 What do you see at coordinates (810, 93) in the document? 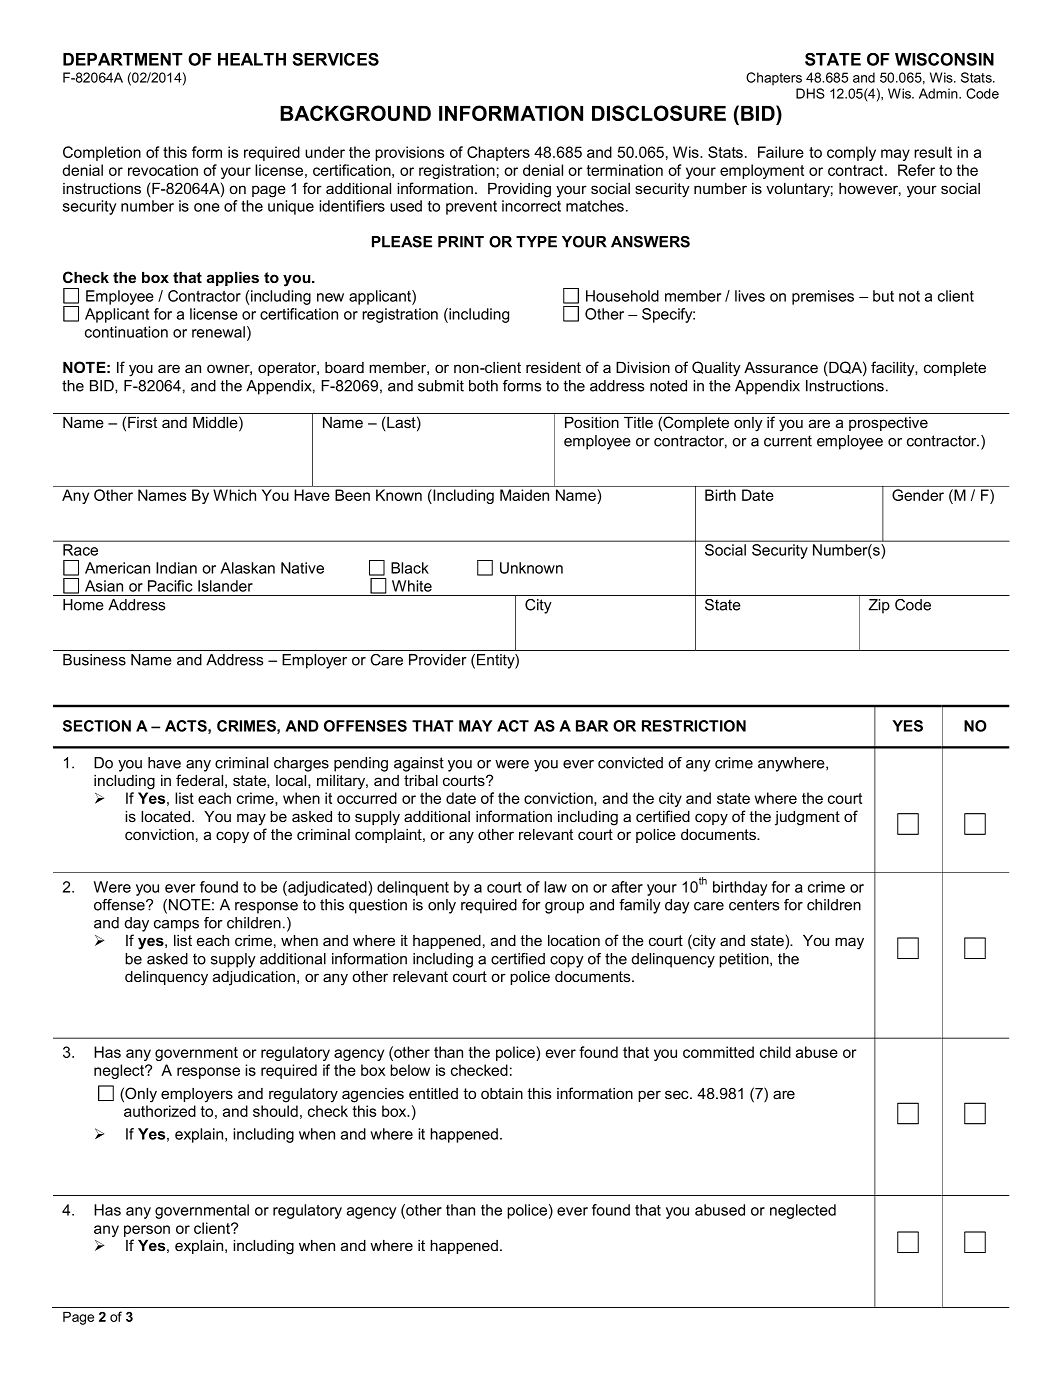
I see `DHS` at bounding box center [810, 93].
